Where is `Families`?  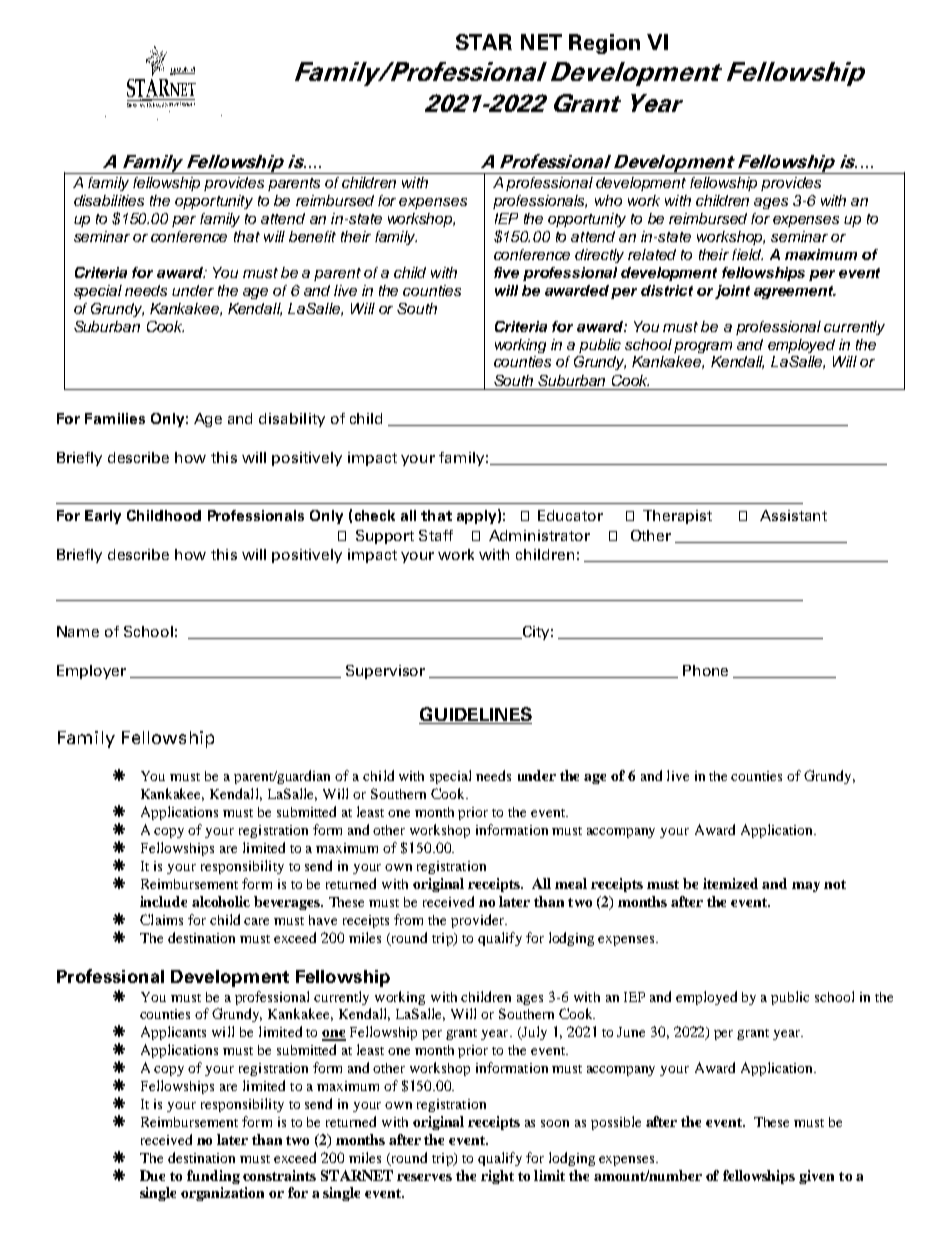
Families is located at coordinates (115, 418).
